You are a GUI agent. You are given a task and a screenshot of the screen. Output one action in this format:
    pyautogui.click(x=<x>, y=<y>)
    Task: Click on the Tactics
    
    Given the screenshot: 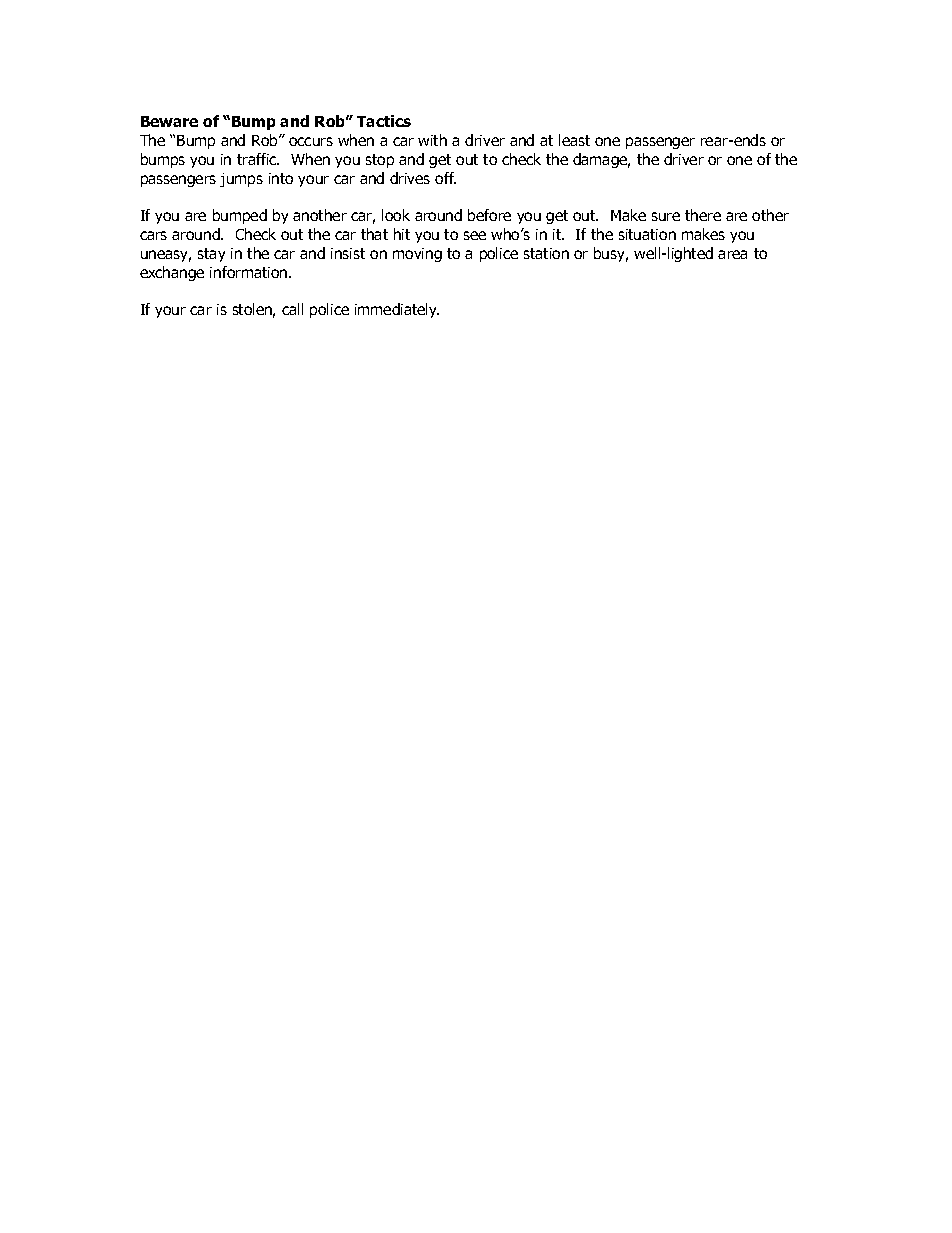 What is the action you would take?
    pyautogui.click(x=384, y=121)
